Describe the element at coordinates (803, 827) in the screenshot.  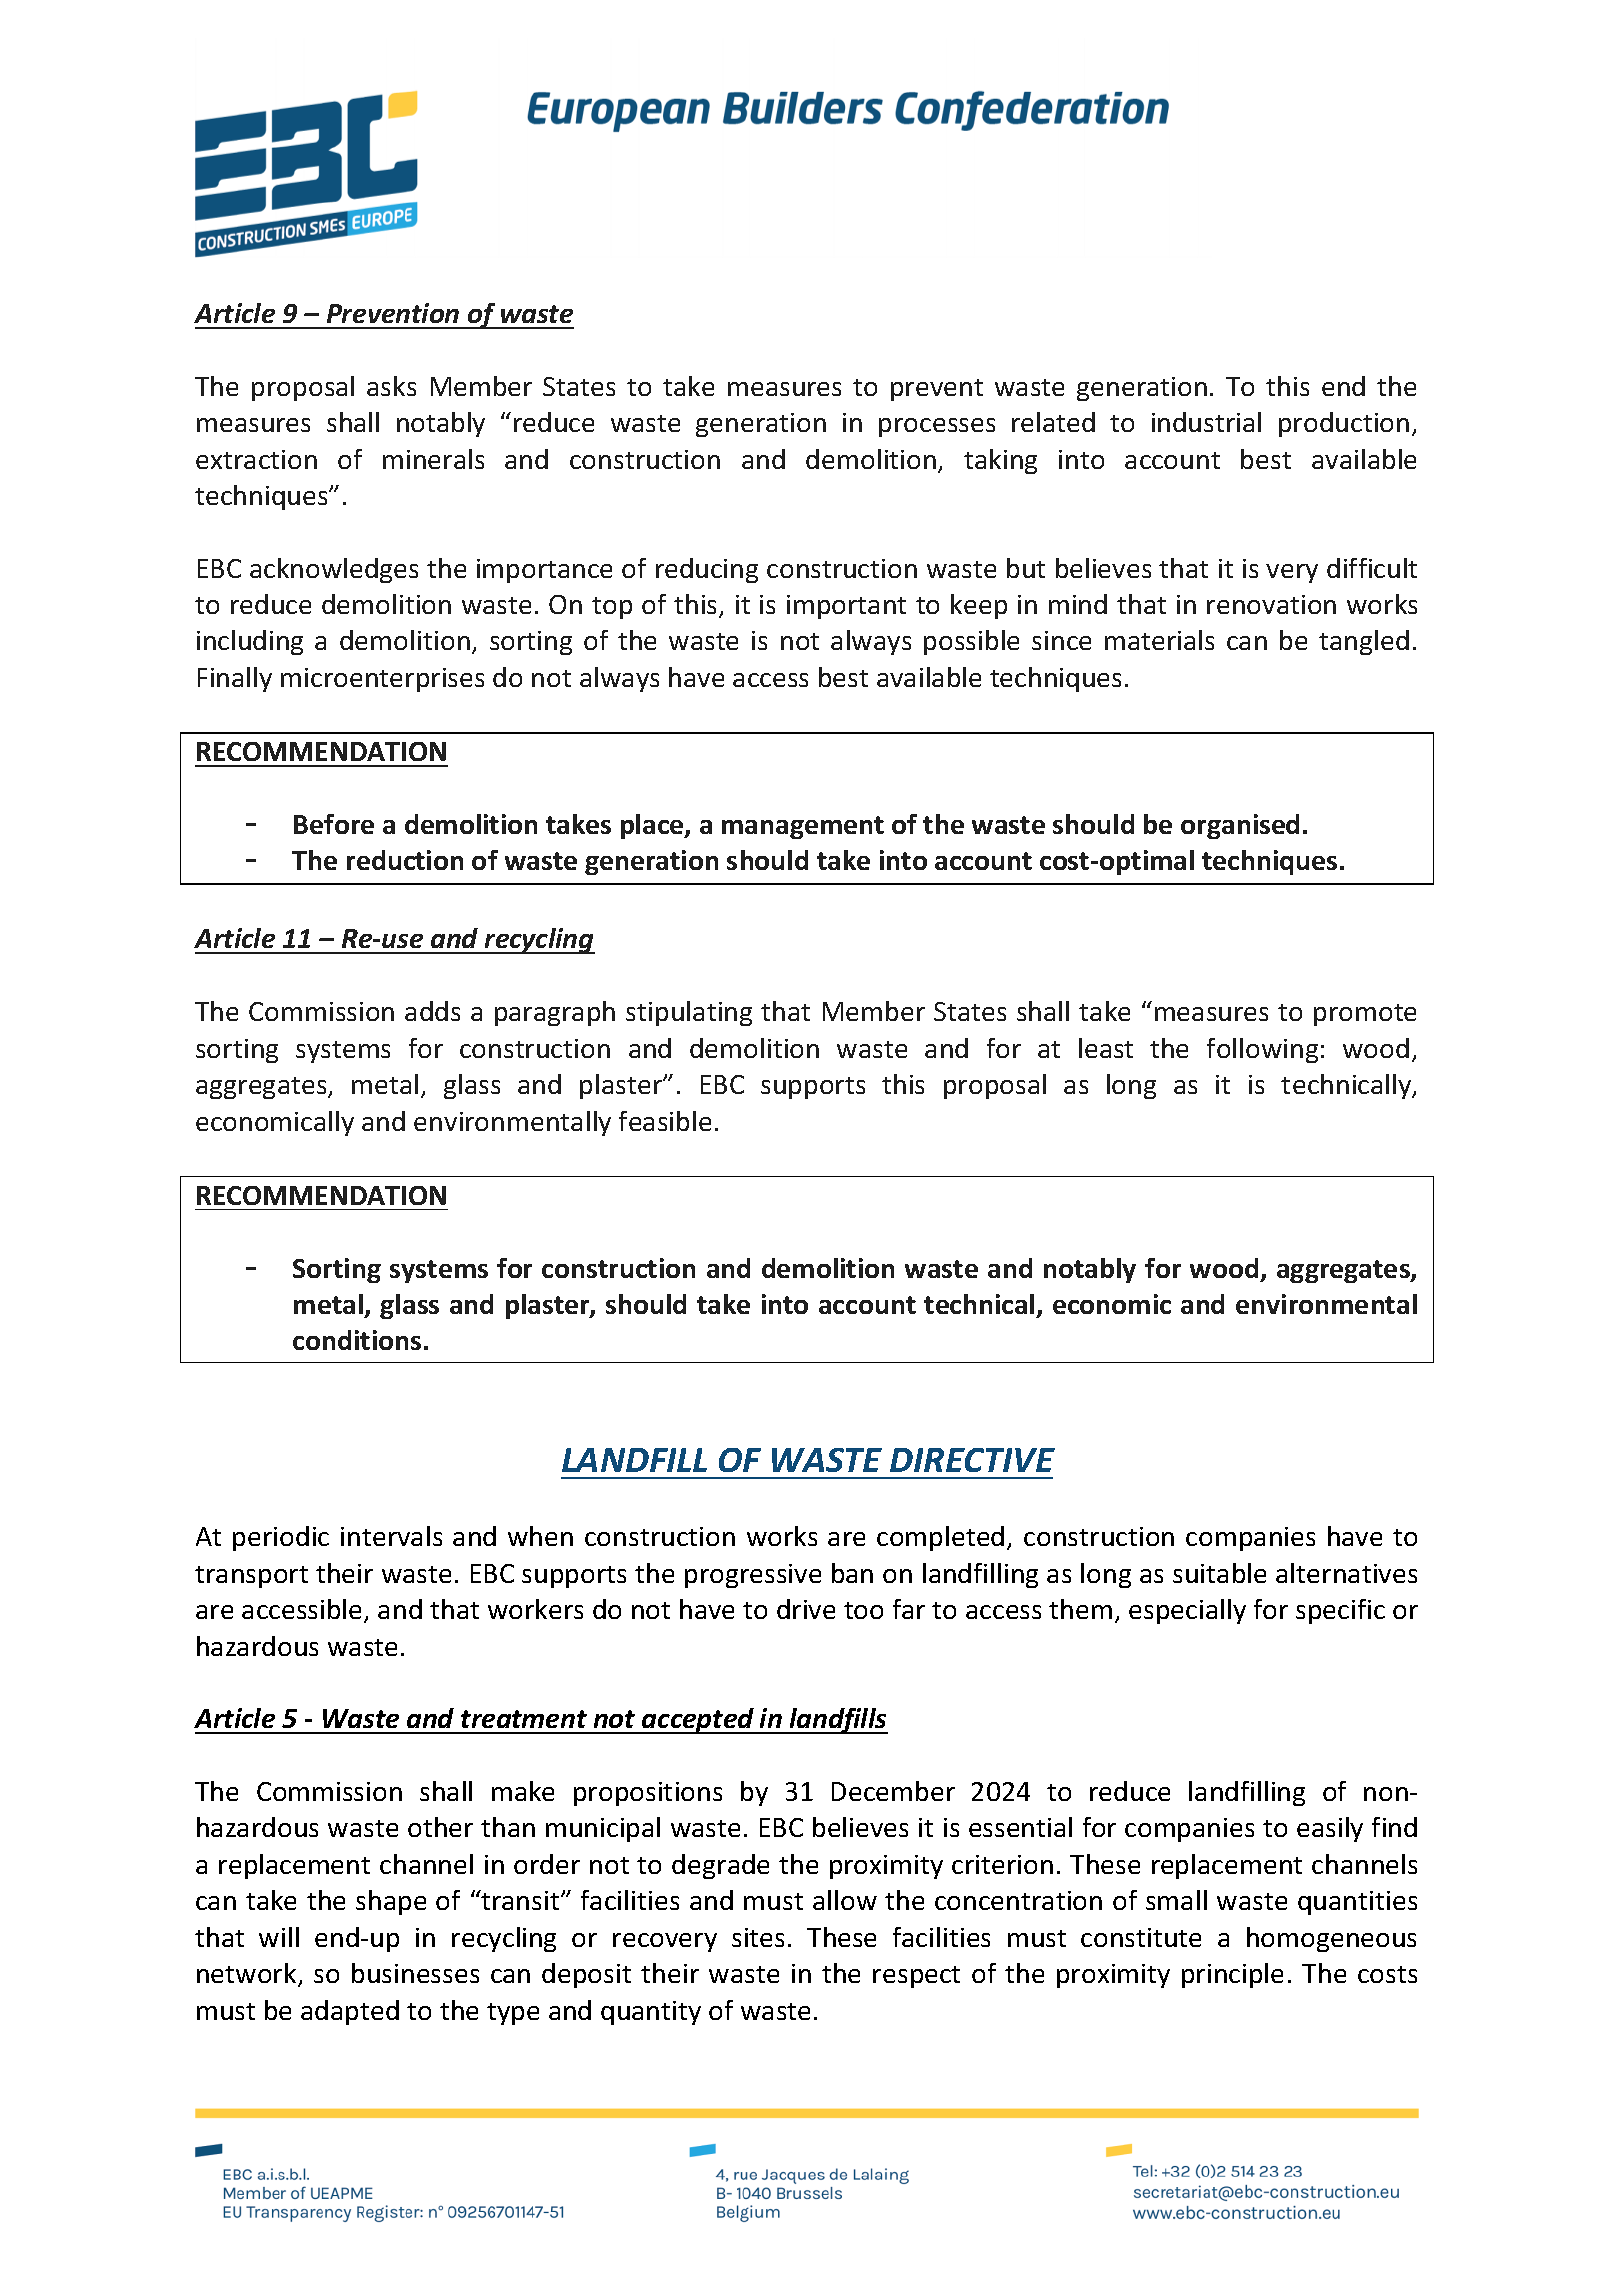
I see `management` at that location.
